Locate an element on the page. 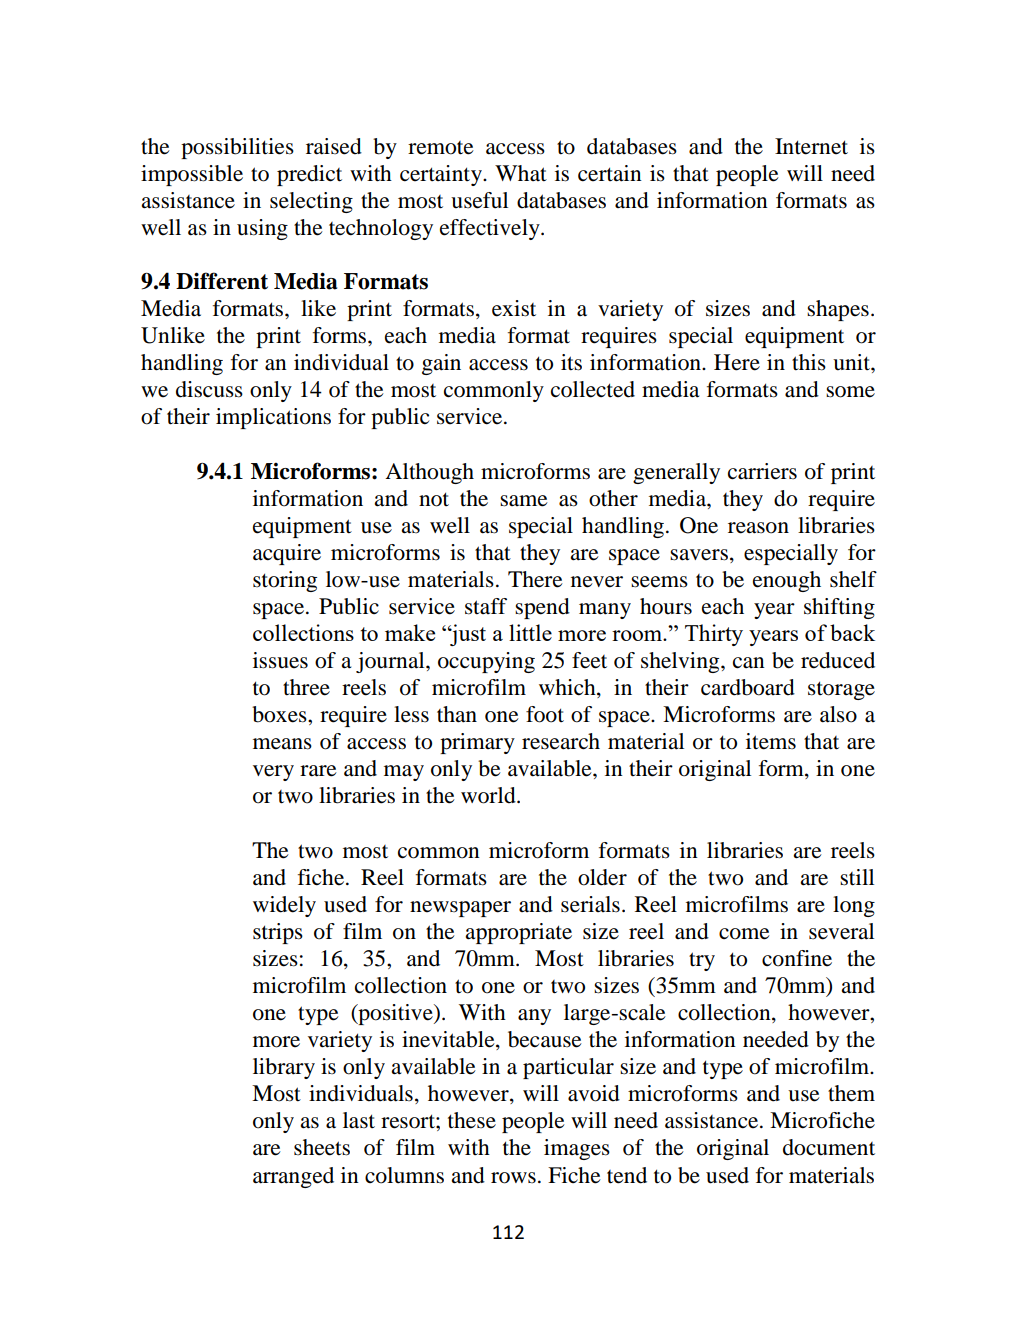 This document has height=1342, width=1017. can is located at coordinates (749, 663).
